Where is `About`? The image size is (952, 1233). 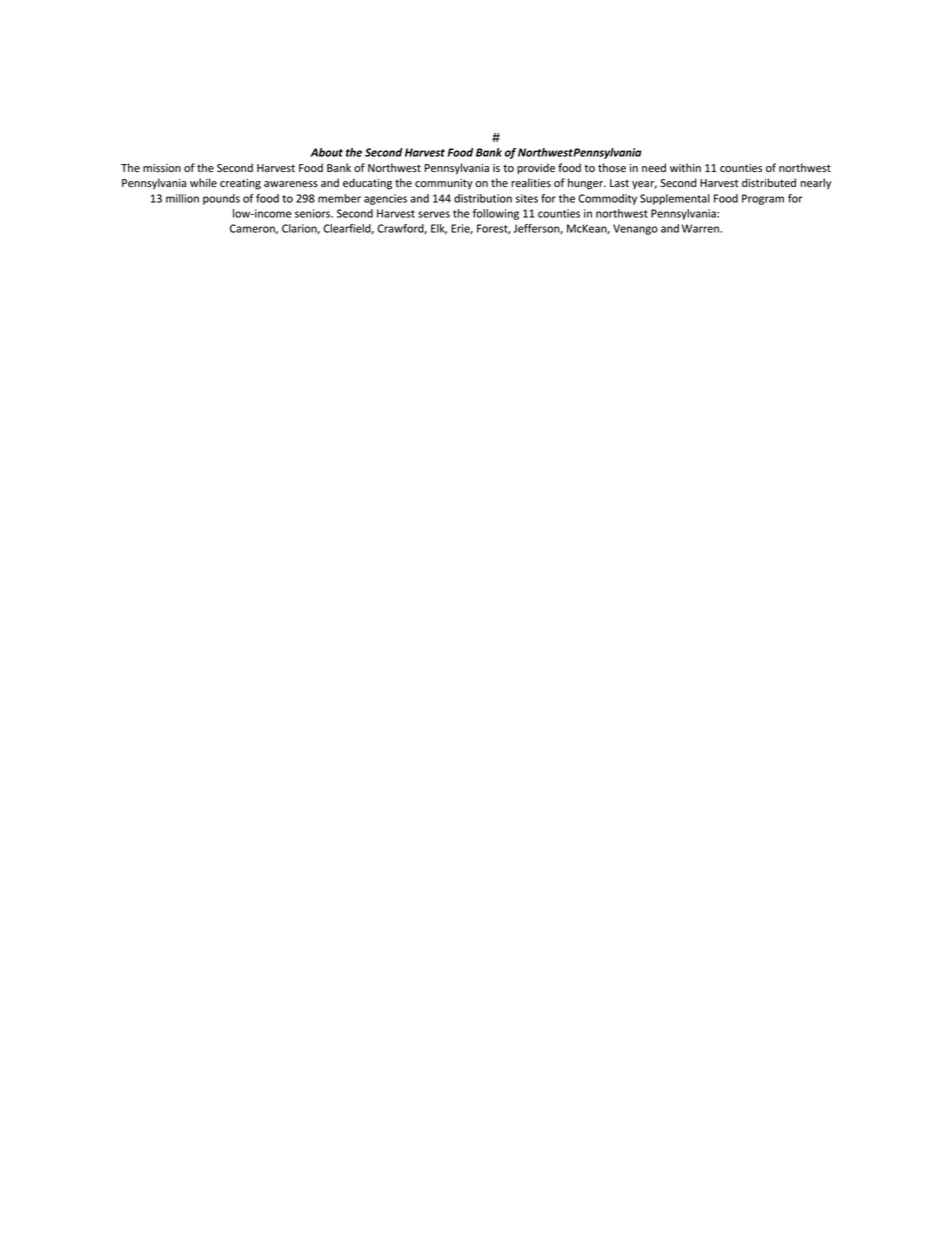
About is located at coordinates (327, 152).
